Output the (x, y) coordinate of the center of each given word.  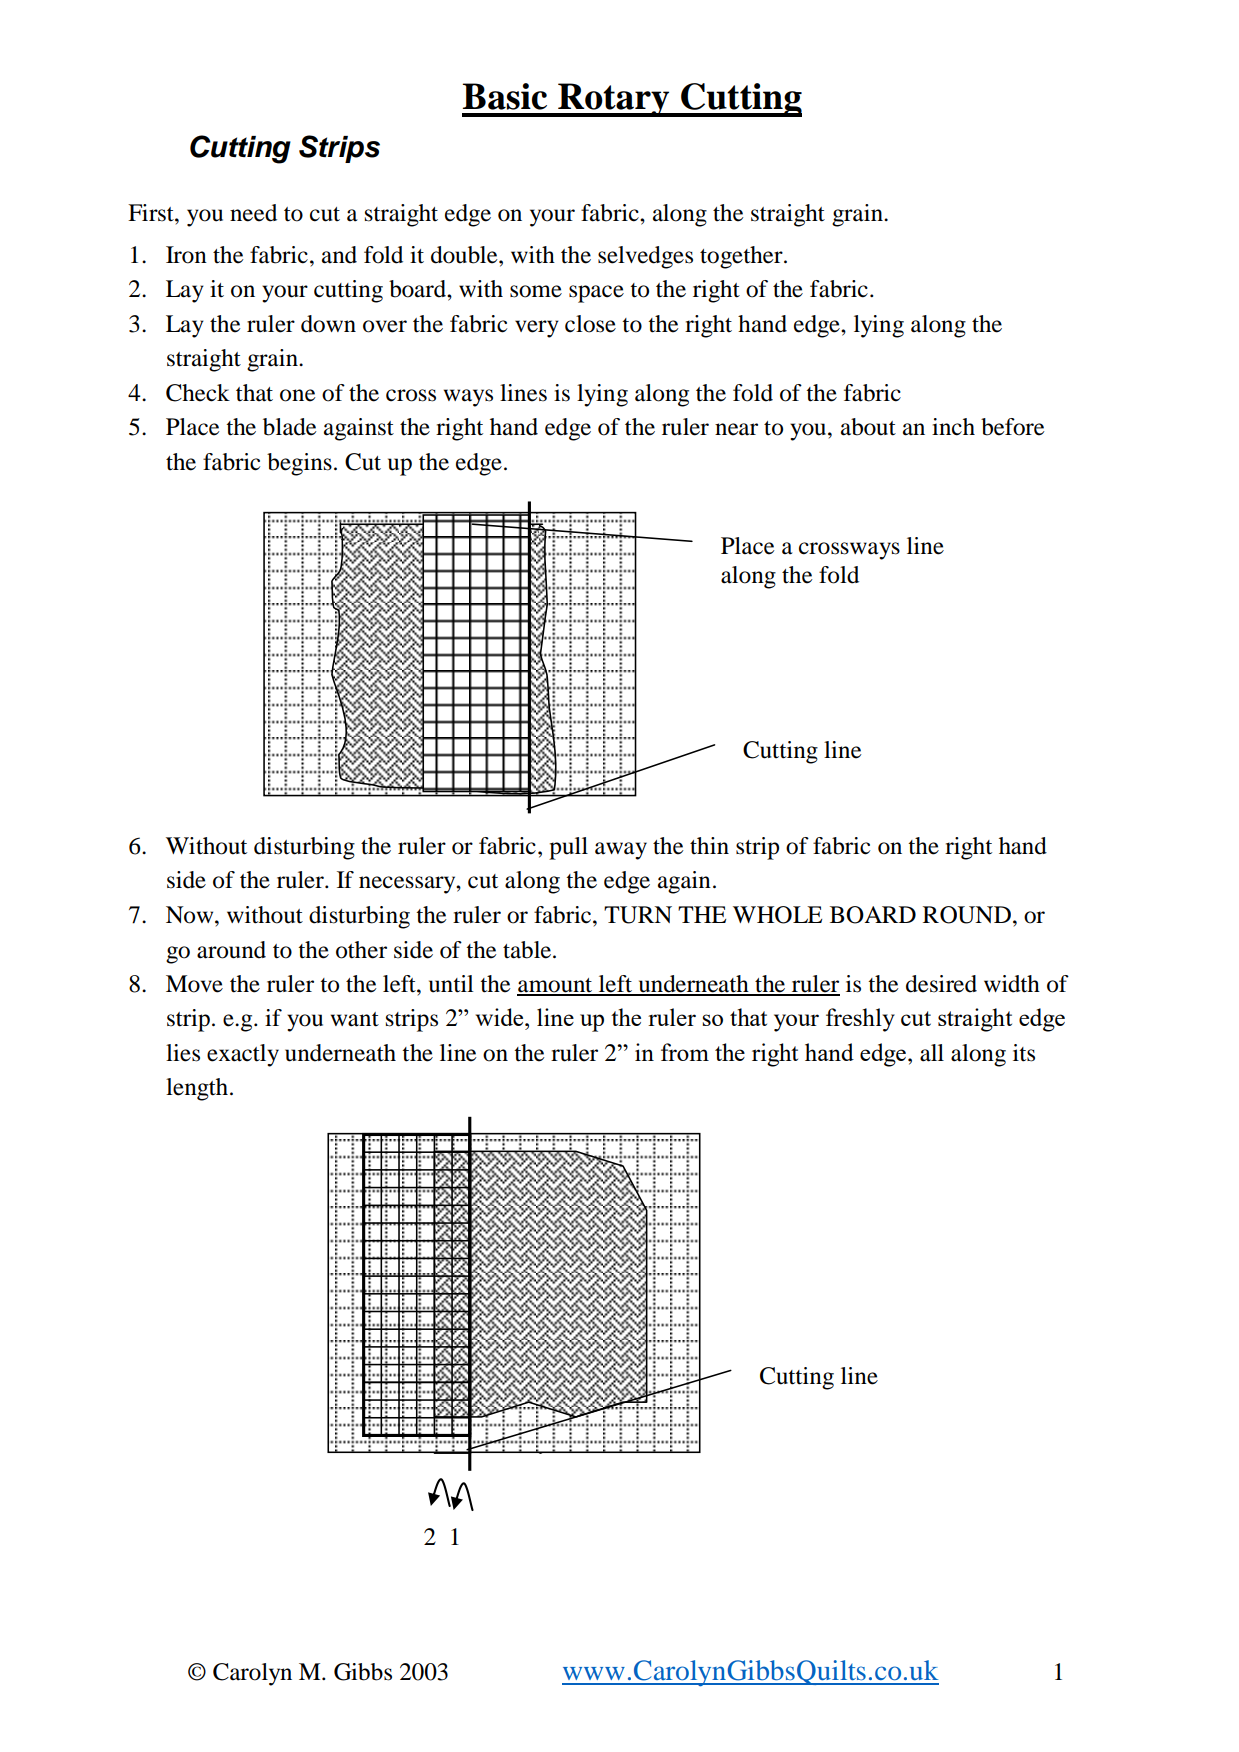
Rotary (614, 100)
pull (568, 848)
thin (709, 845)
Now (191, 915)
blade (290, 427)
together (742, 257)
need (253, 213)
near (736, 429)
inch (953, 427)
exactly (243, 1055)
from (685, 1052)
